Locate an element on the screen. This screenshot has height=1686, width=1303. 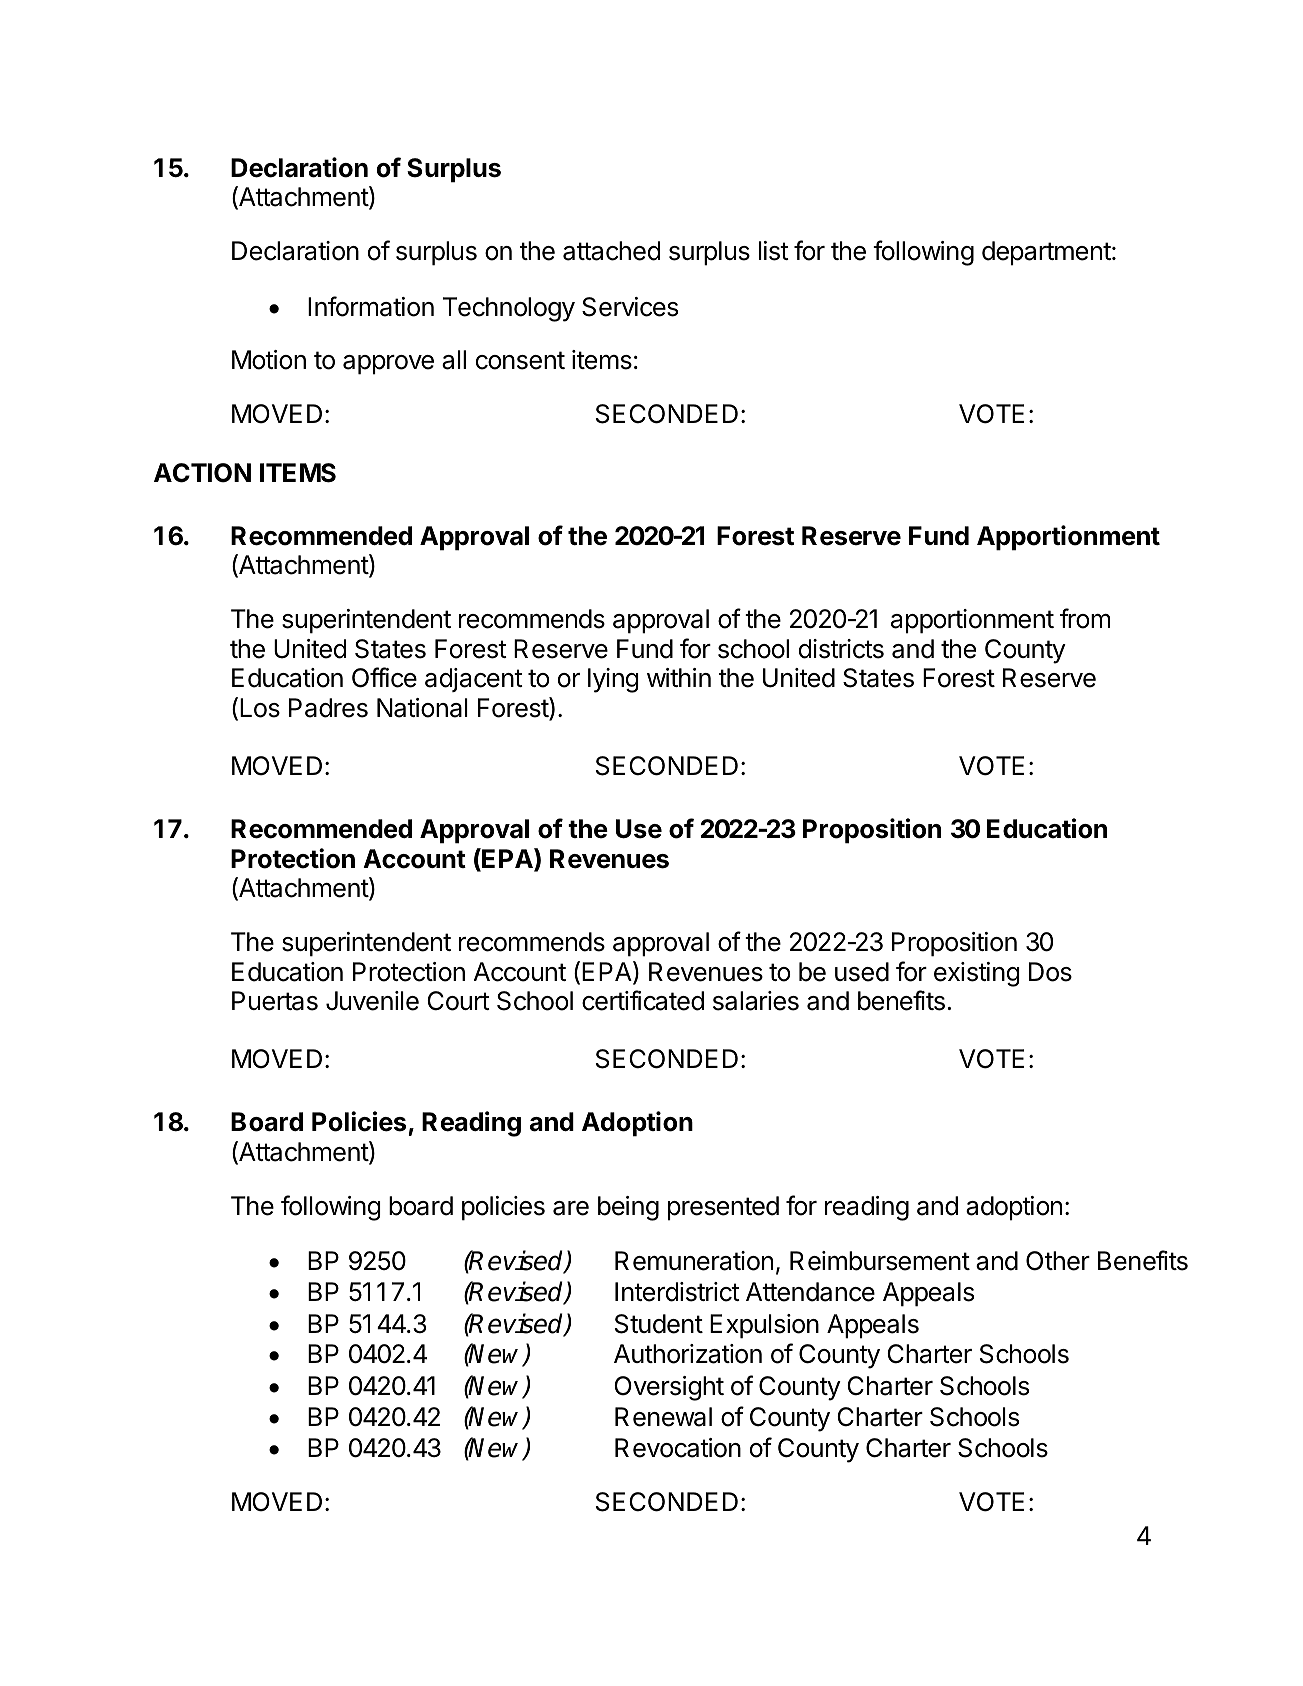
Renewal is located at coordinates (663, 1417).
